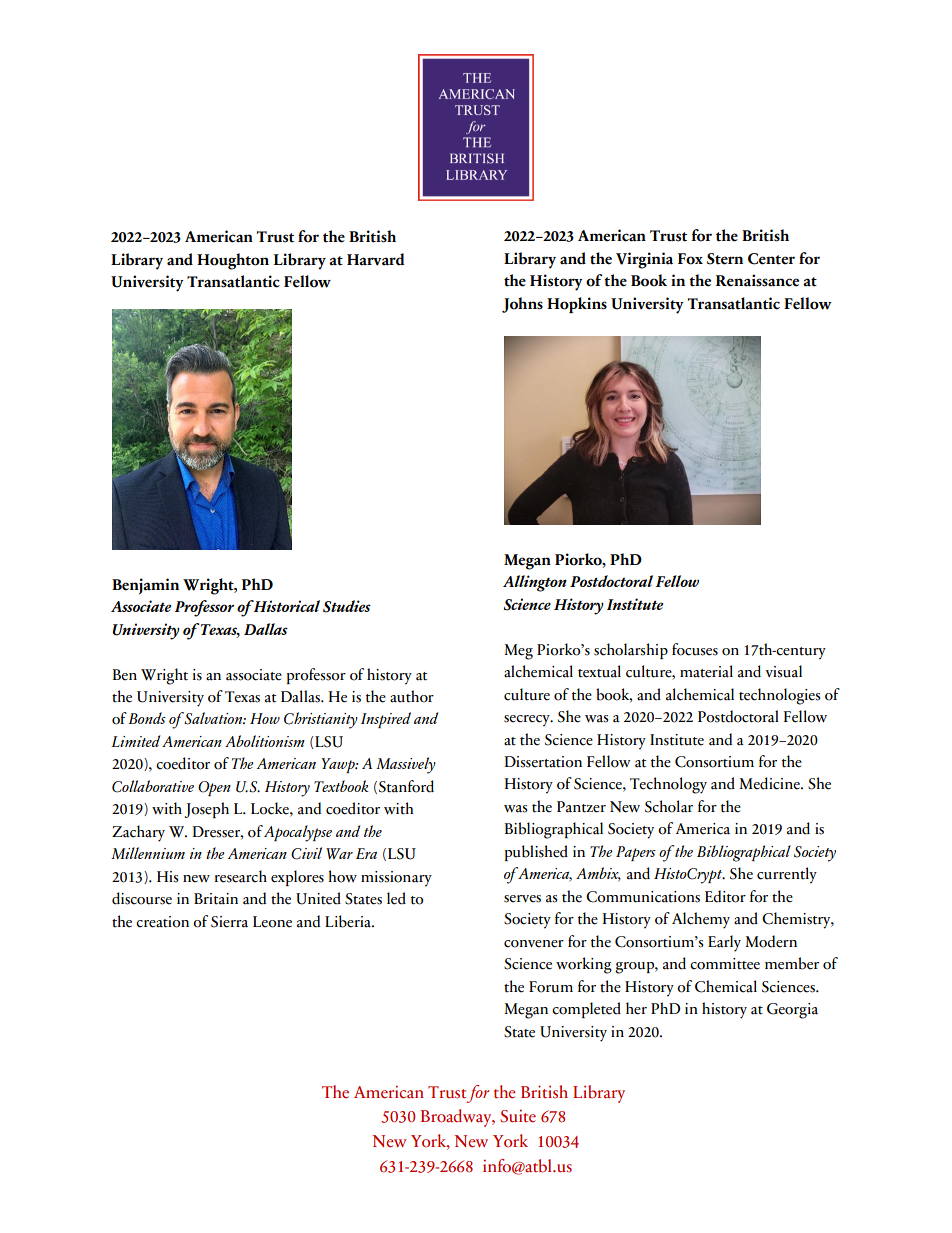  What do you see at coordinates (406, 786) in the screenshot?
I see `Stanford` at bounding box center [406, 786].
